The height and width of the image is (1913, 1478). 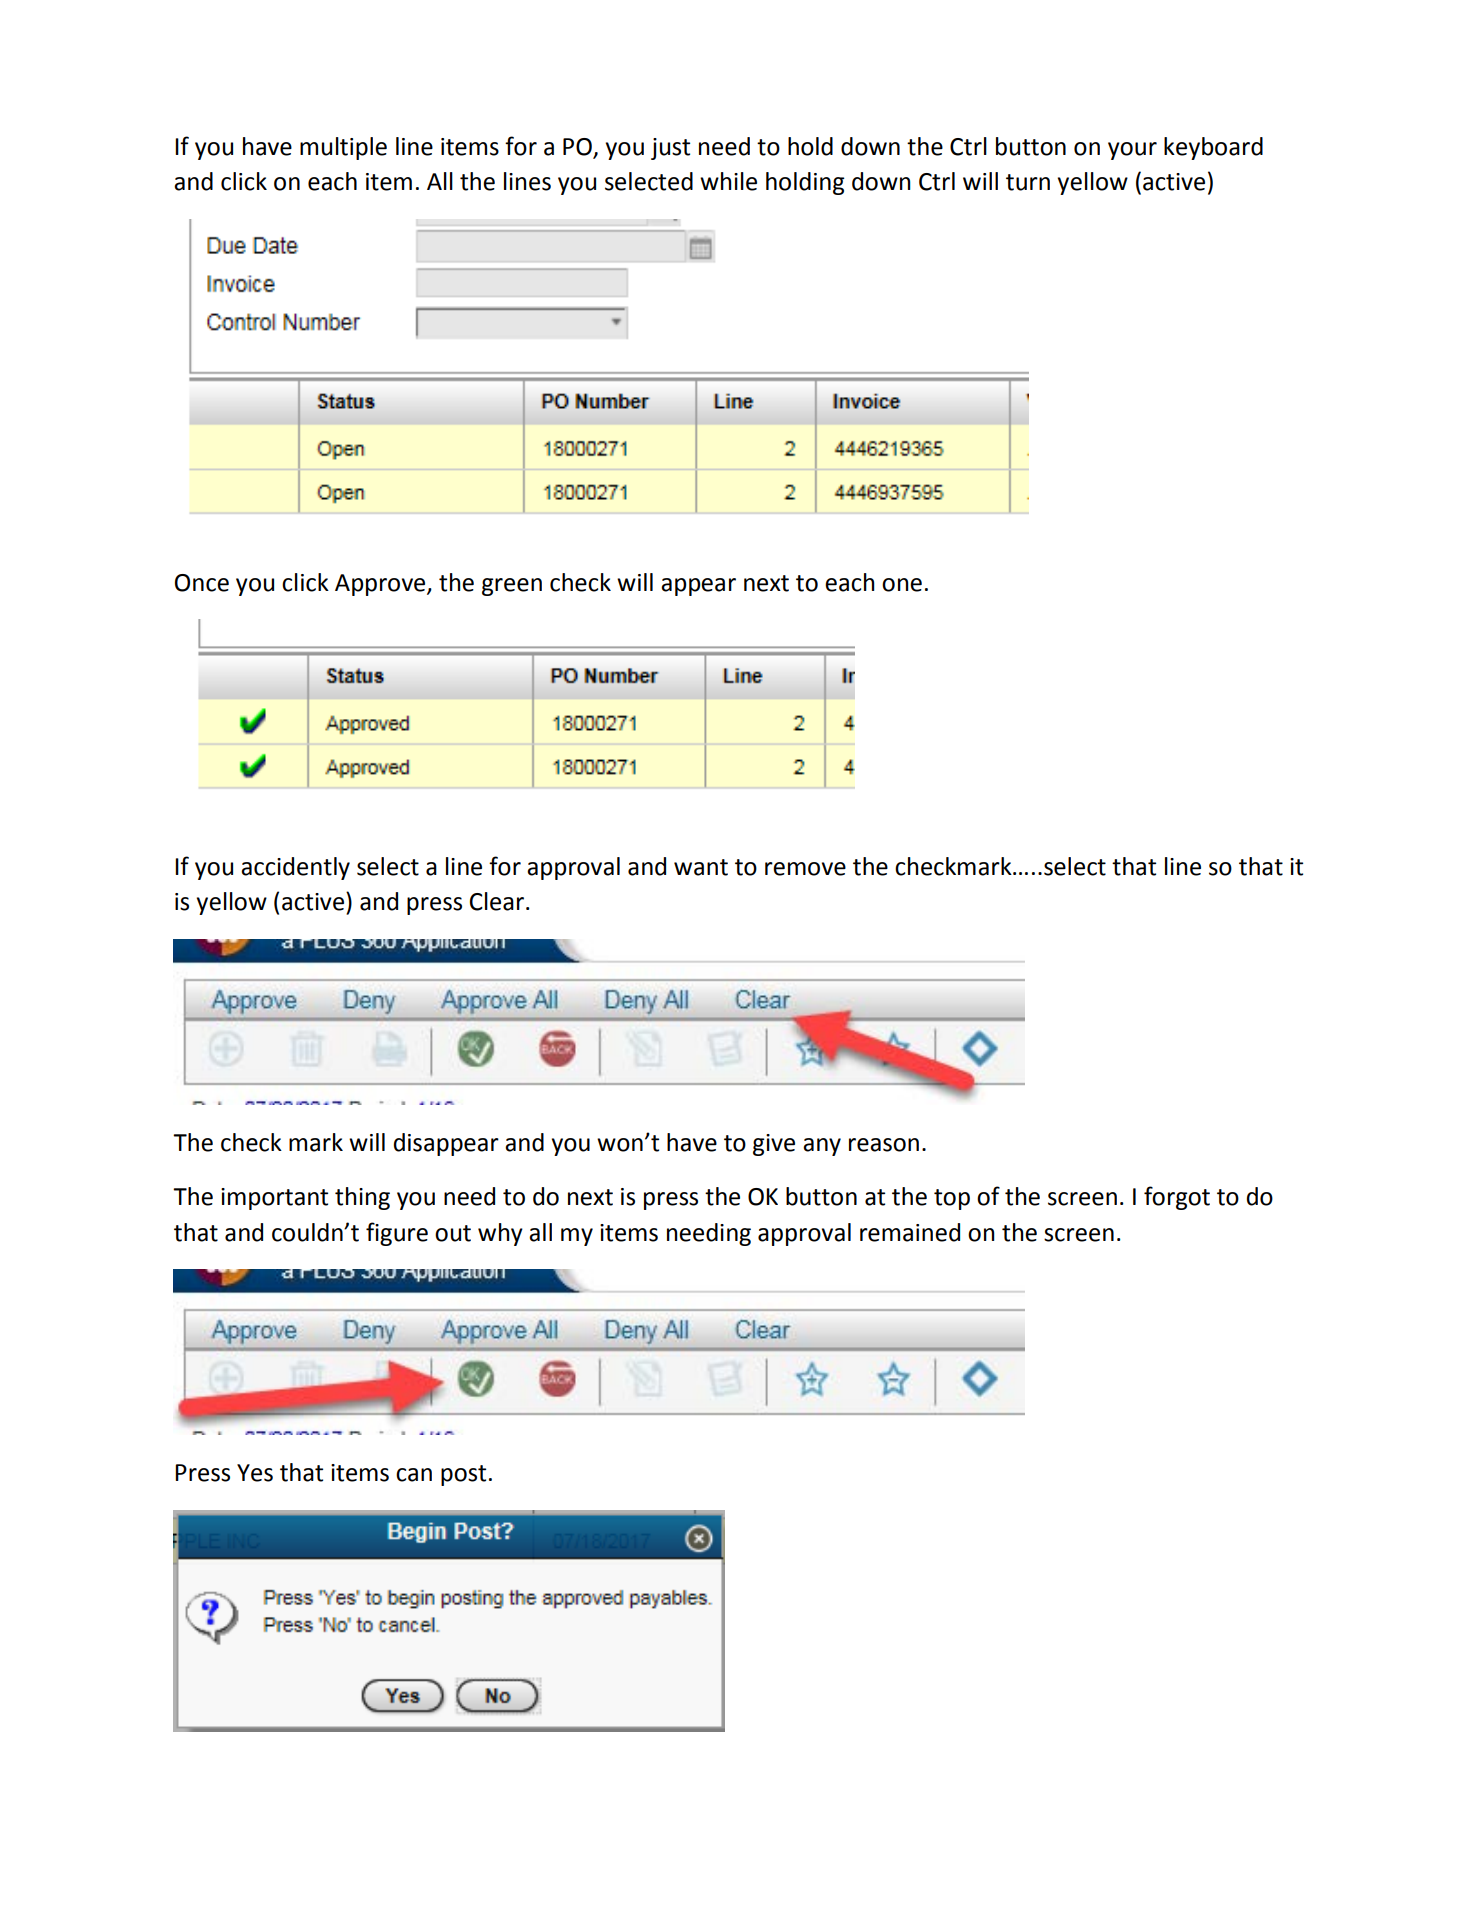 What do you see at coordinates (381, 585) in the image?
I see `Approve` at bounding box center [381, 585].
